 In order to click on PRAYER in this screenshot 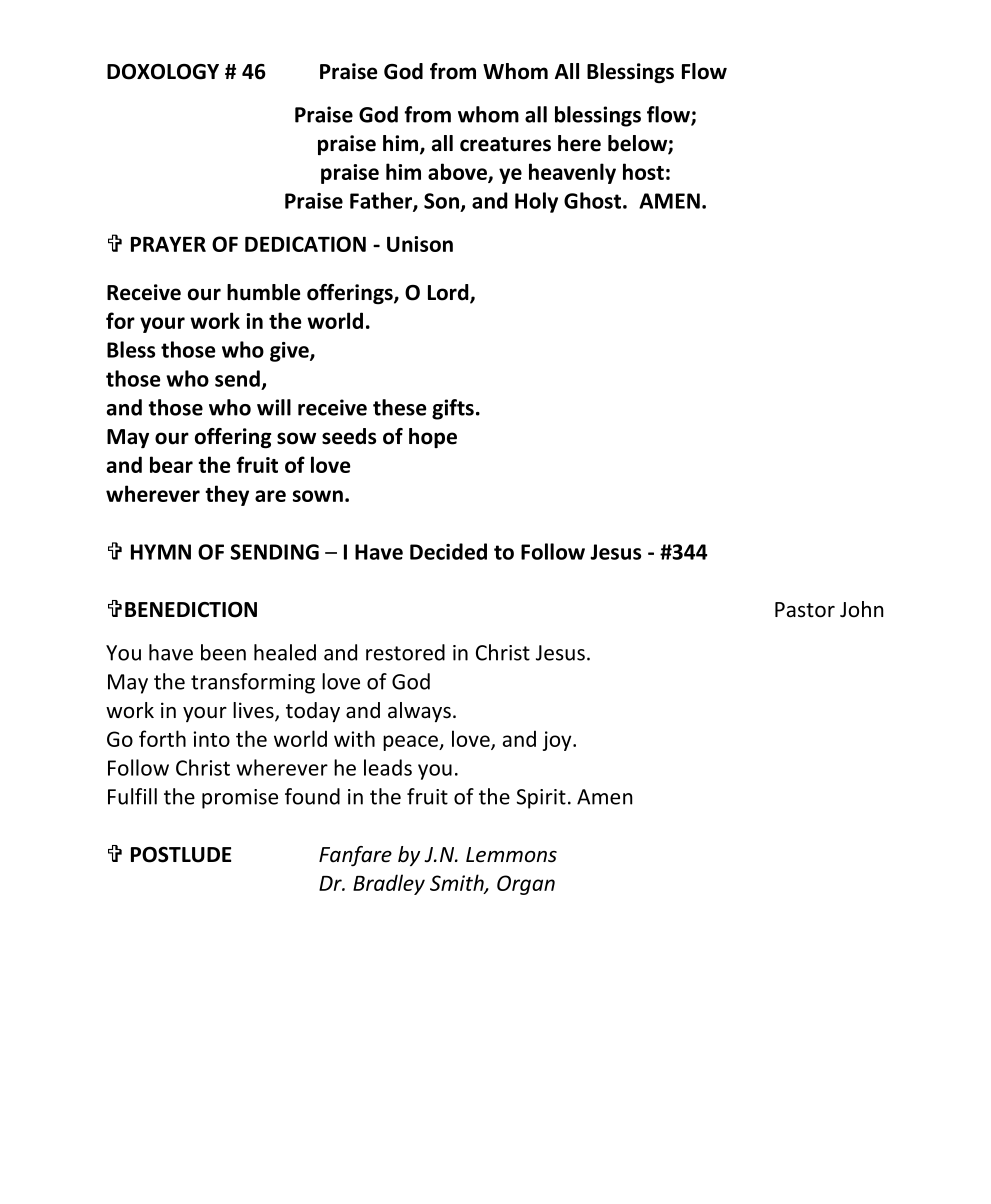, I will do `click(168, 244)`.
